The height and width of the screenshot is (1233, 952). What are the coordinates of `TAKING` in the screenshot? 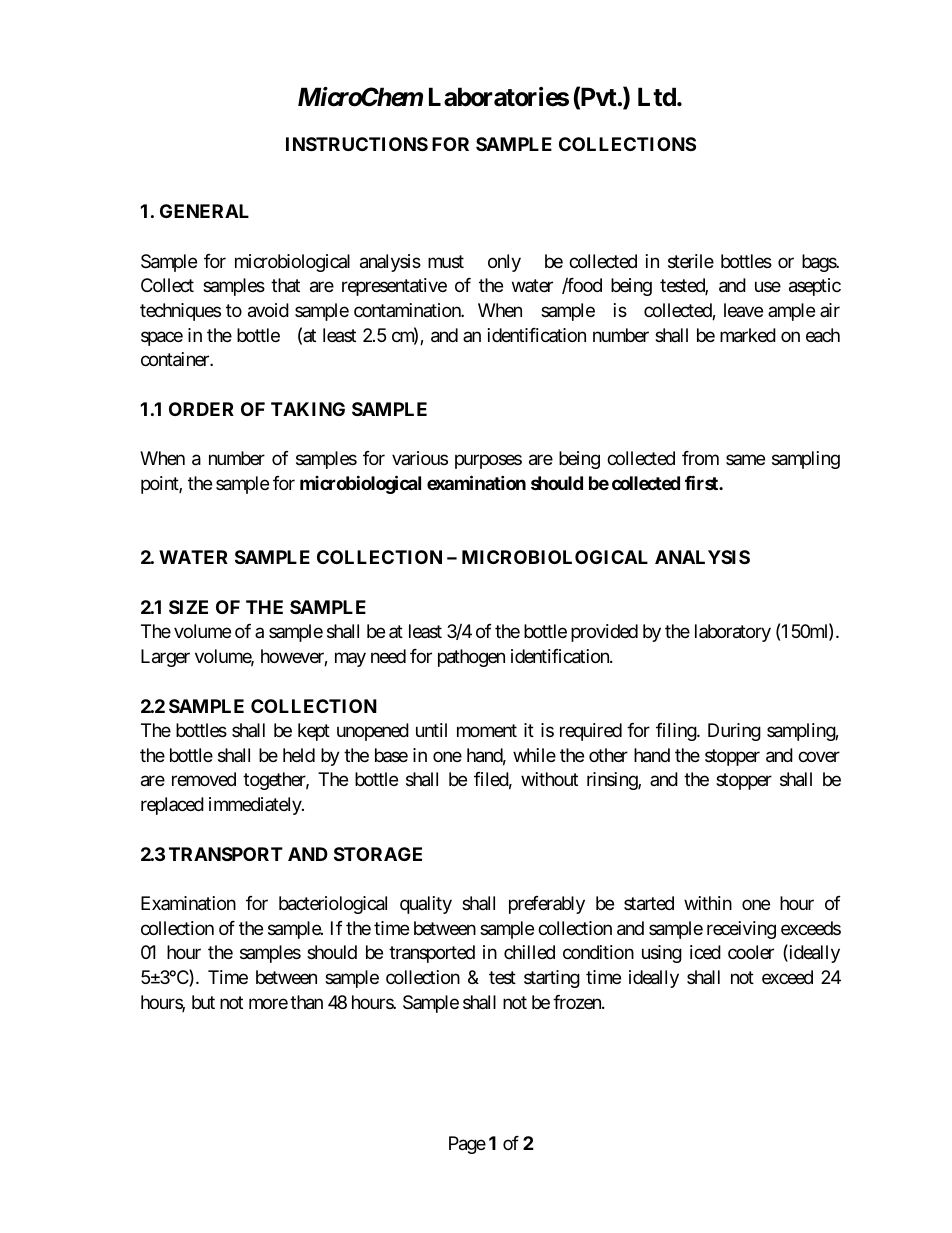 It's located at (308, 409).
